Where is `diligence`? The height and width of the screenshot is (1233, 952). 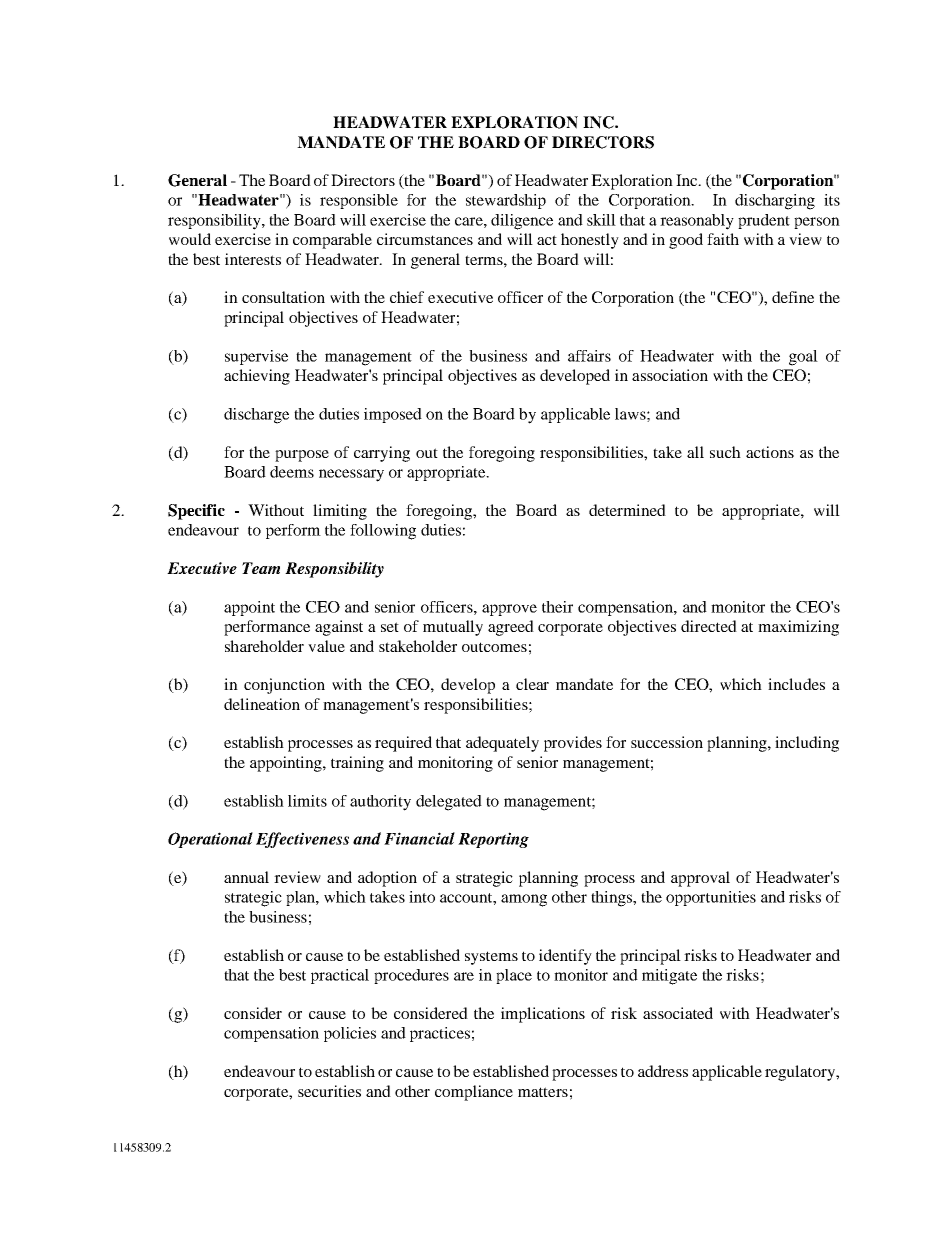
diligence is located at coordinates (522, 222).
